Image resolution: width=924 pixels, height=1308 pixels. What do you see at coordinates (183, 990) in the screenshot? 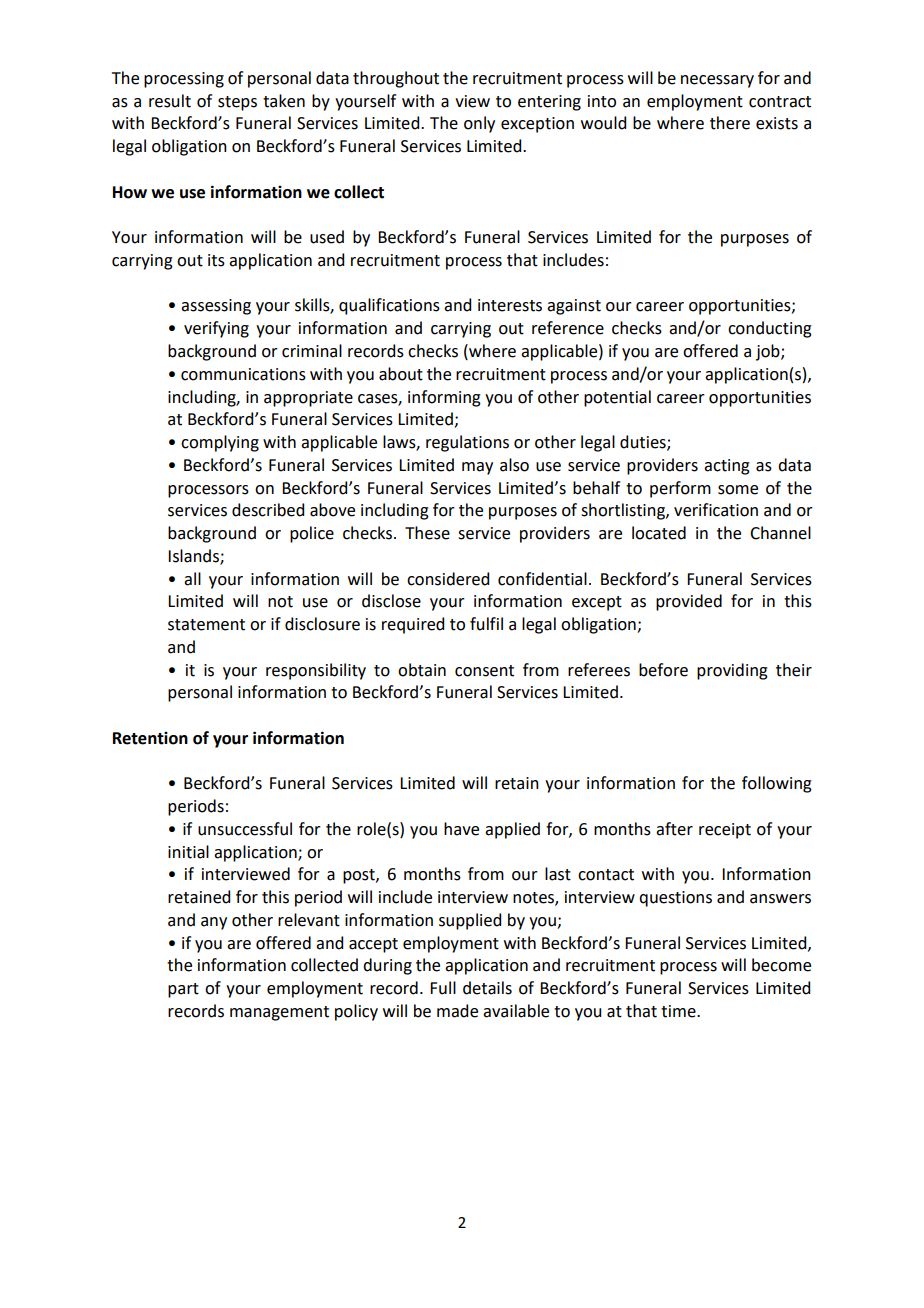
I see `part` at bounding box center [183, 990].
